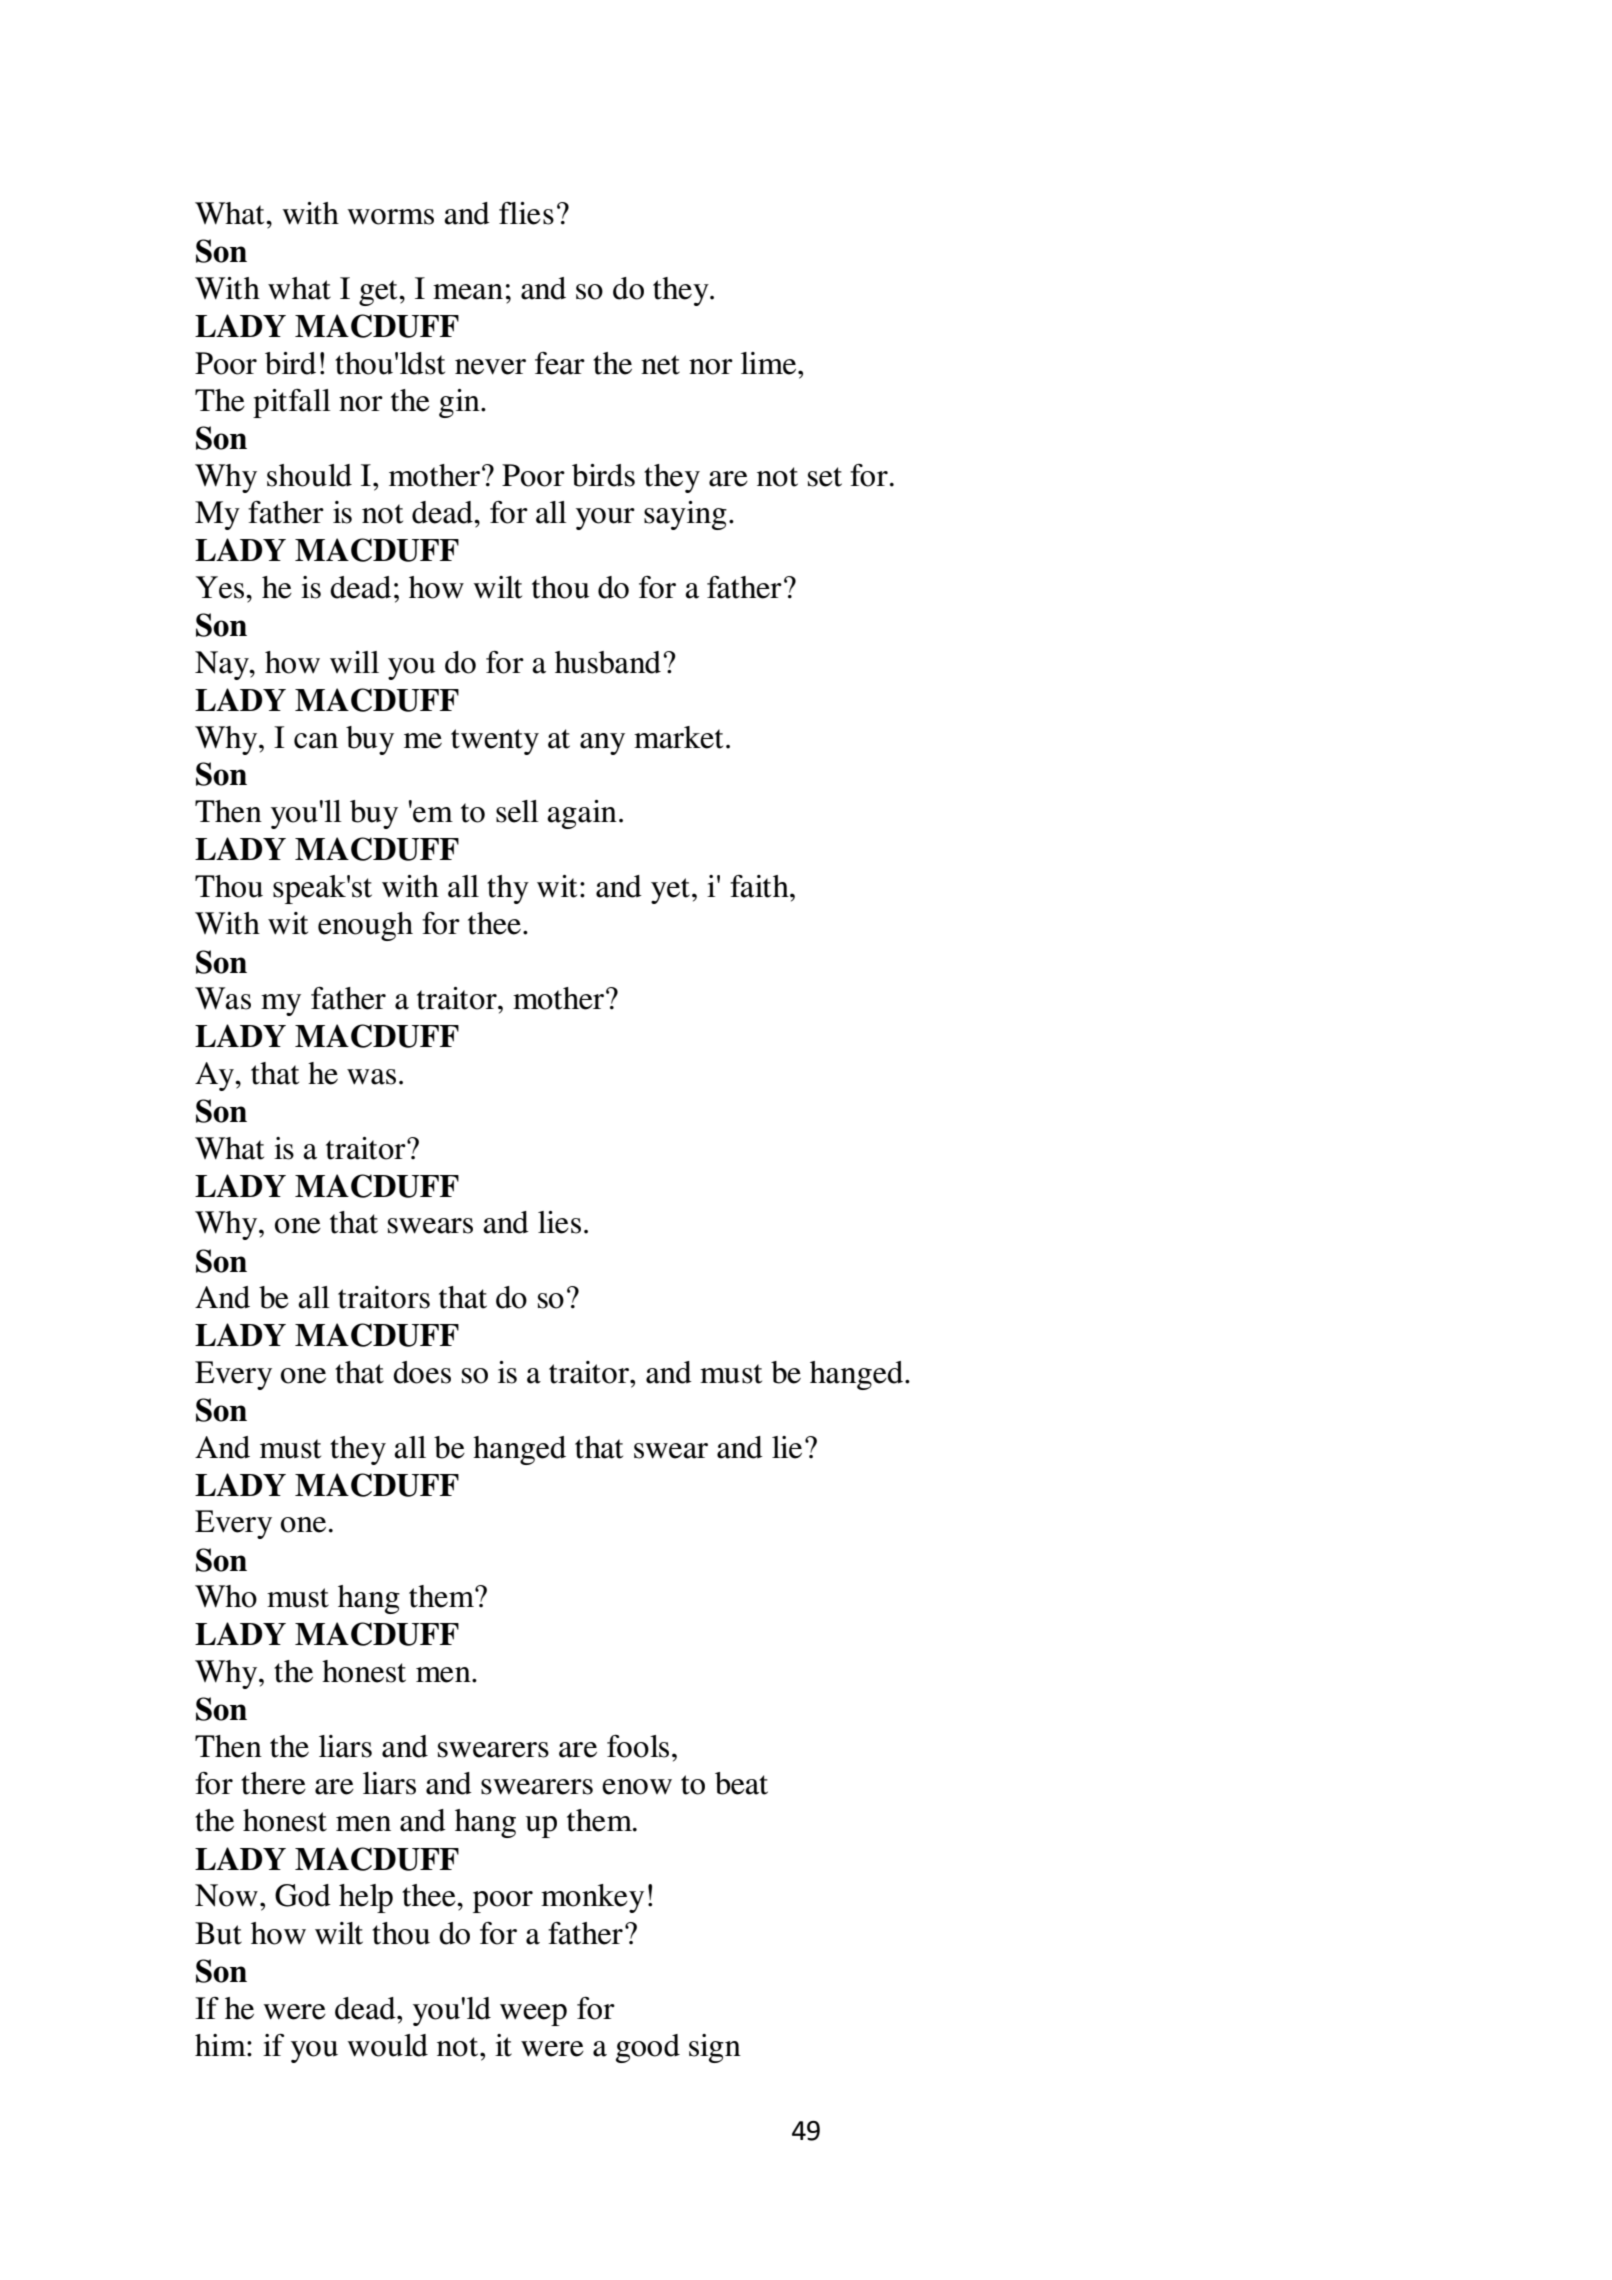 The height and width of the image is (2280, 1612). Describe the element at coordinates (316, 741) in the image. I see `can` at that location.
